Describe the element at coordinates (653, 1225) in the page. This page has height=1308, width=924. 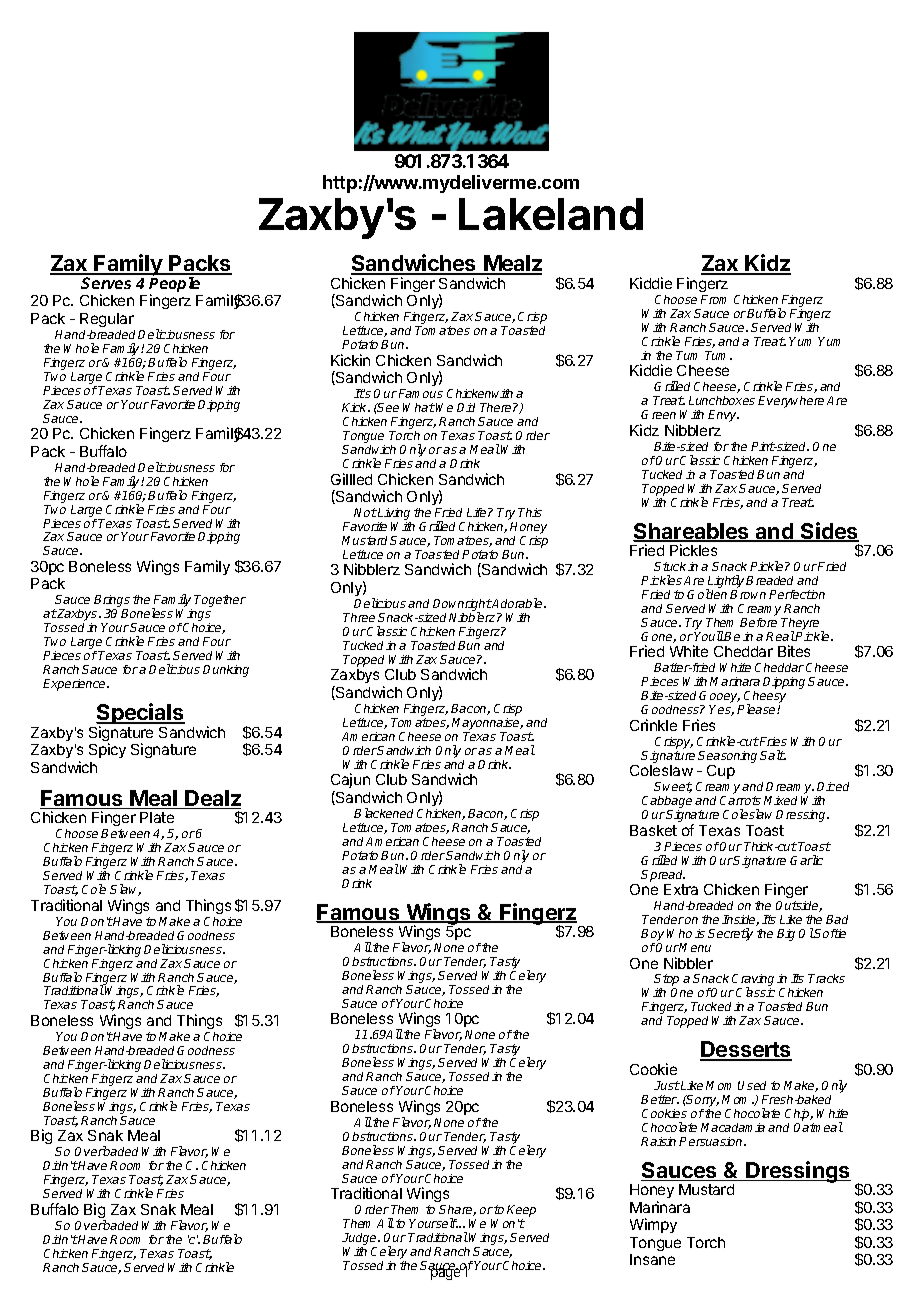
I see `Wimpy` at that location.
